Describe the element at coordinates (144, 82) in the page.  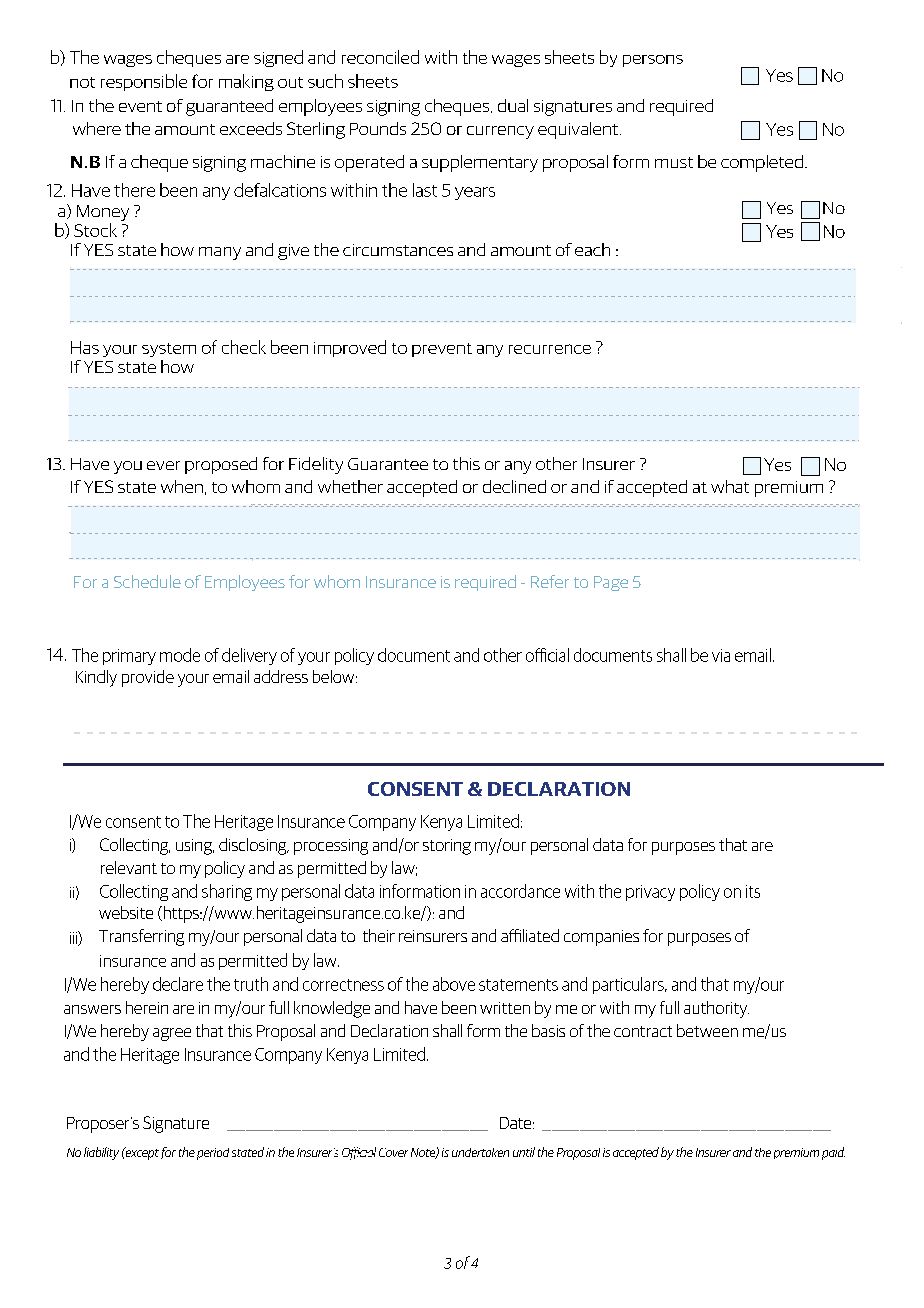
I see `responsible` at that location.
